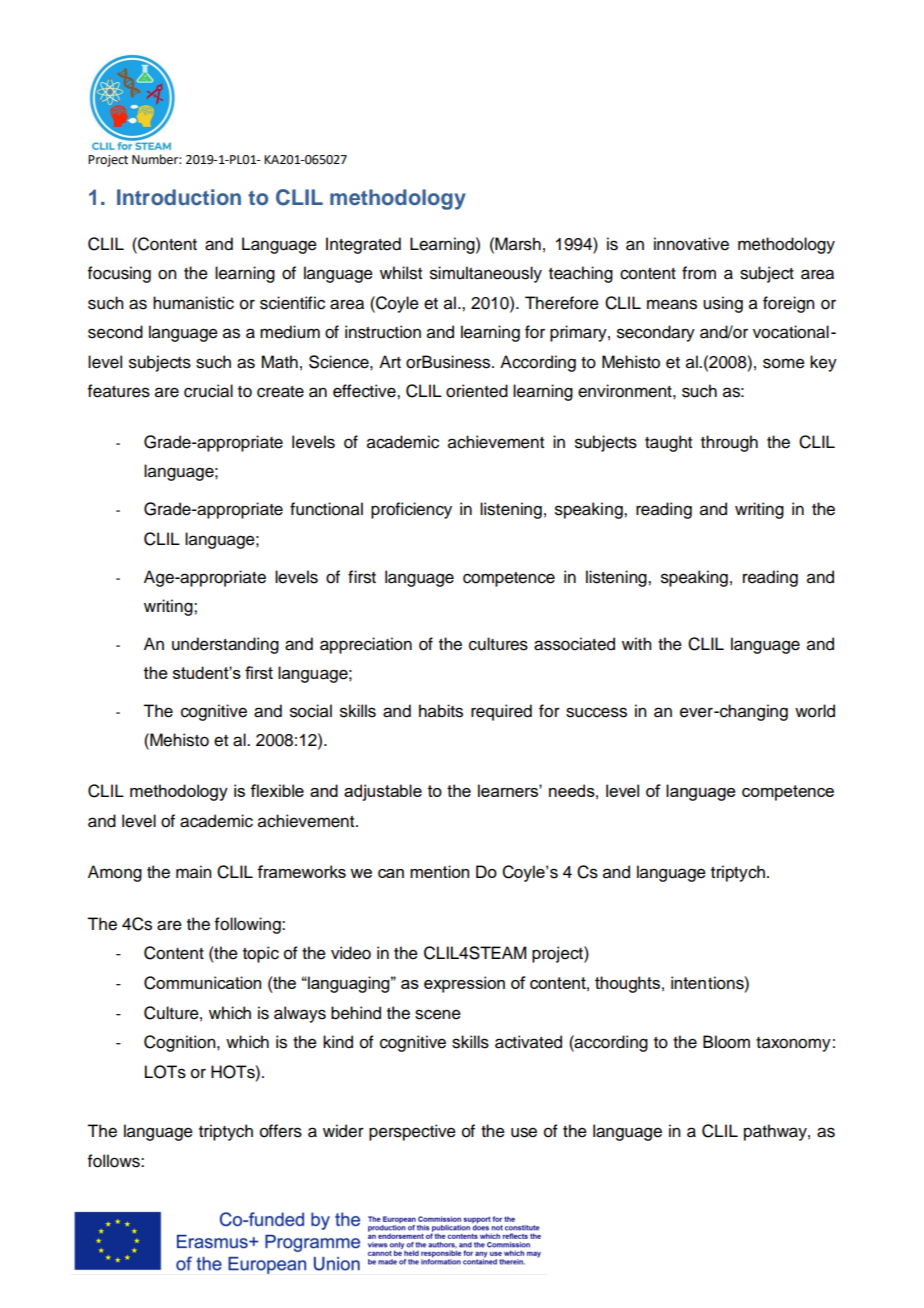 This screenshot has width=924, height=1308. I want to click on simultaneously, so click(486, 274).
